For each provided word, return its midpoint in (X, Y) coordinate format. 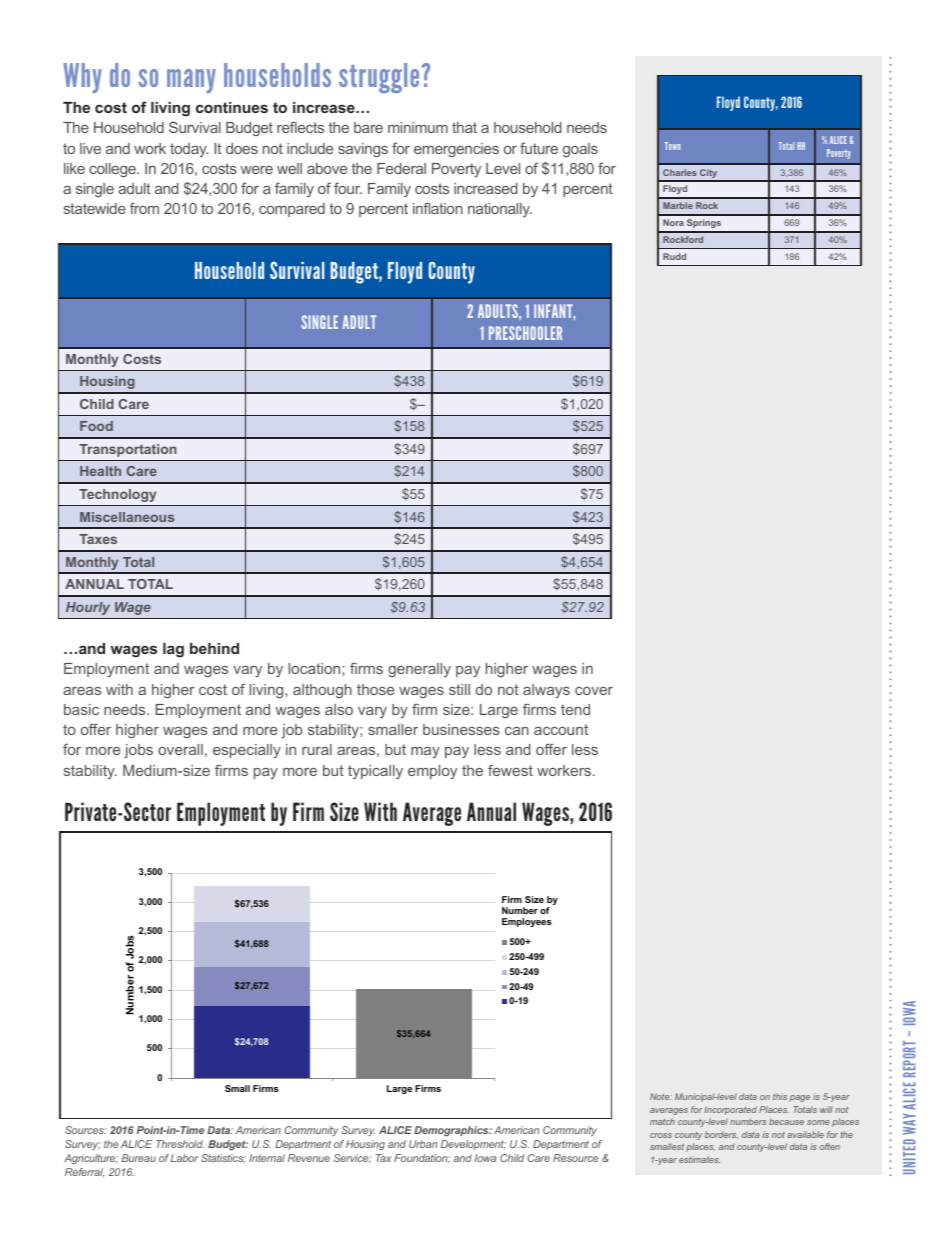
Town (673, 146)
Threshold (180, 1144)
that (464, 127)
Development (473, 1145)
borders (721, 1135)
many (191, 81)
